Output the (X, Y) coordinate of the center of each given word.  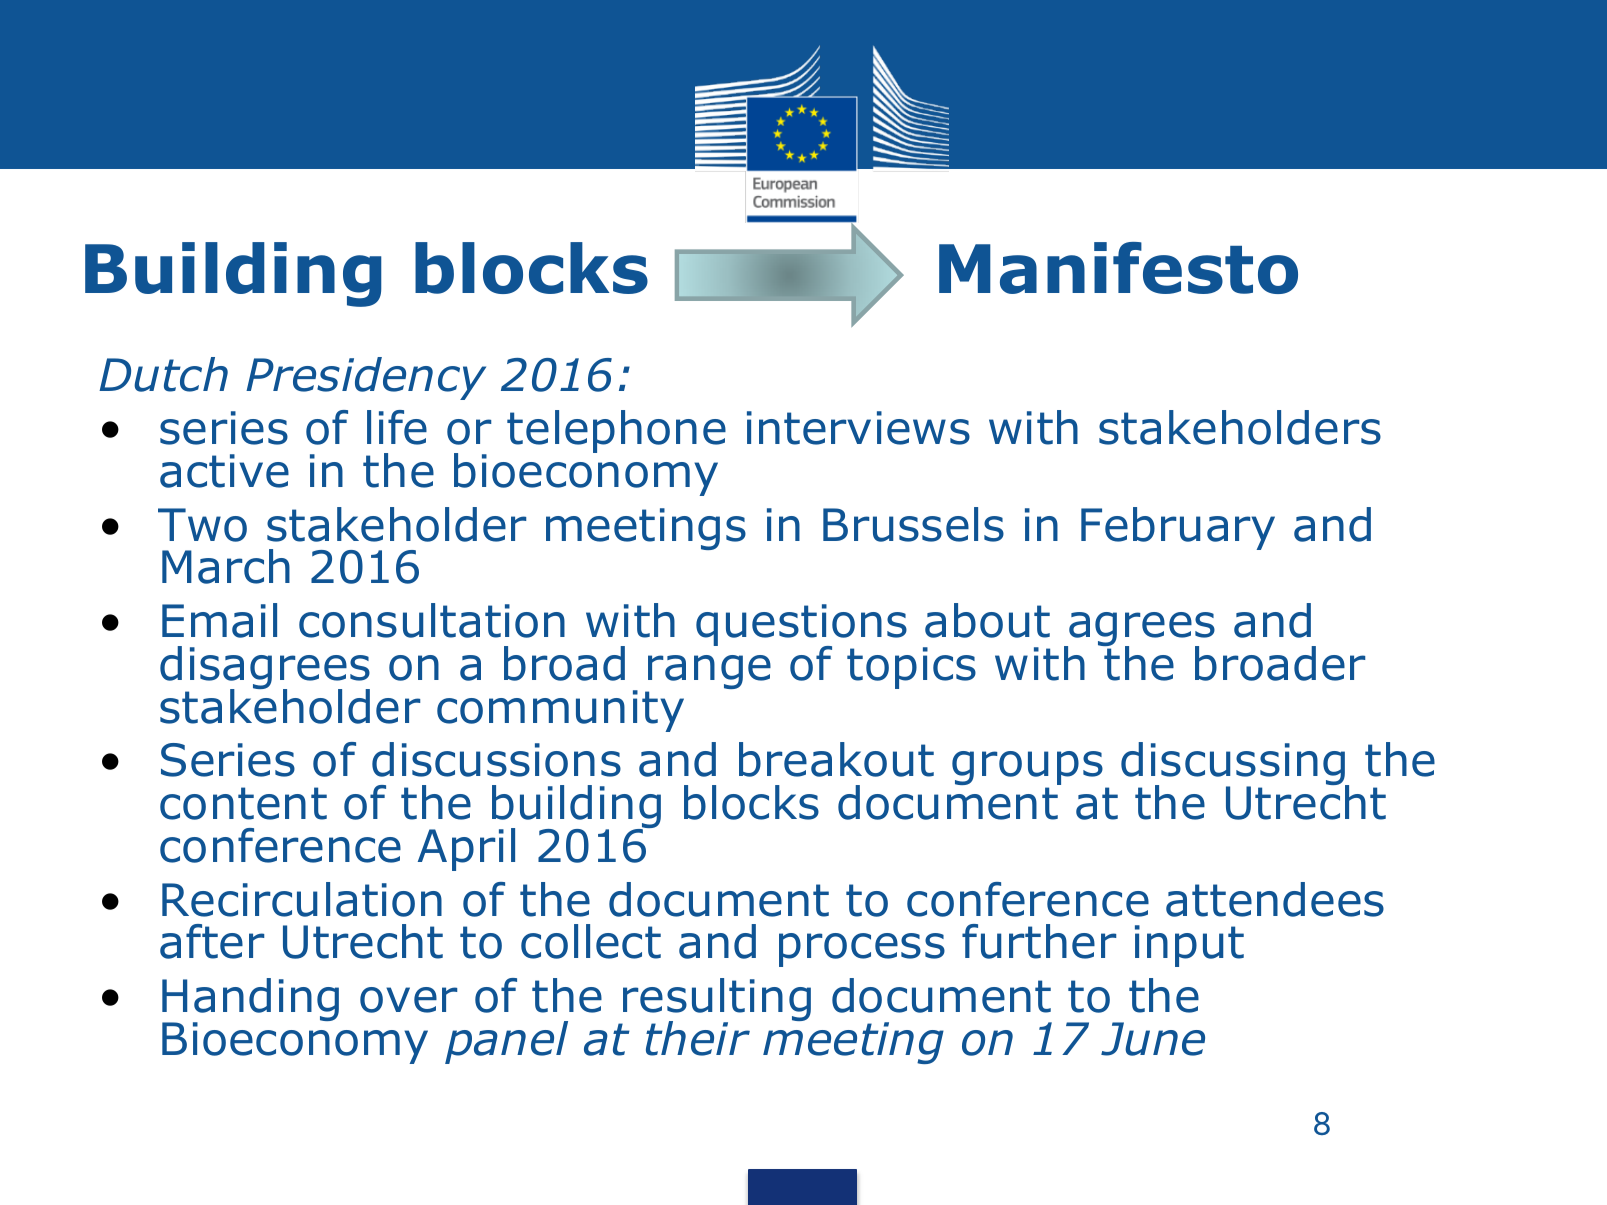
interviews (858, 428)
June (1153, 1039)
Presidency (366, 378)
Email (219, 620)
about (987, 620)
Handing (250, 1001)
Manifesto (1118, 268)
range (708, 673)
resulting (716, 1001)
